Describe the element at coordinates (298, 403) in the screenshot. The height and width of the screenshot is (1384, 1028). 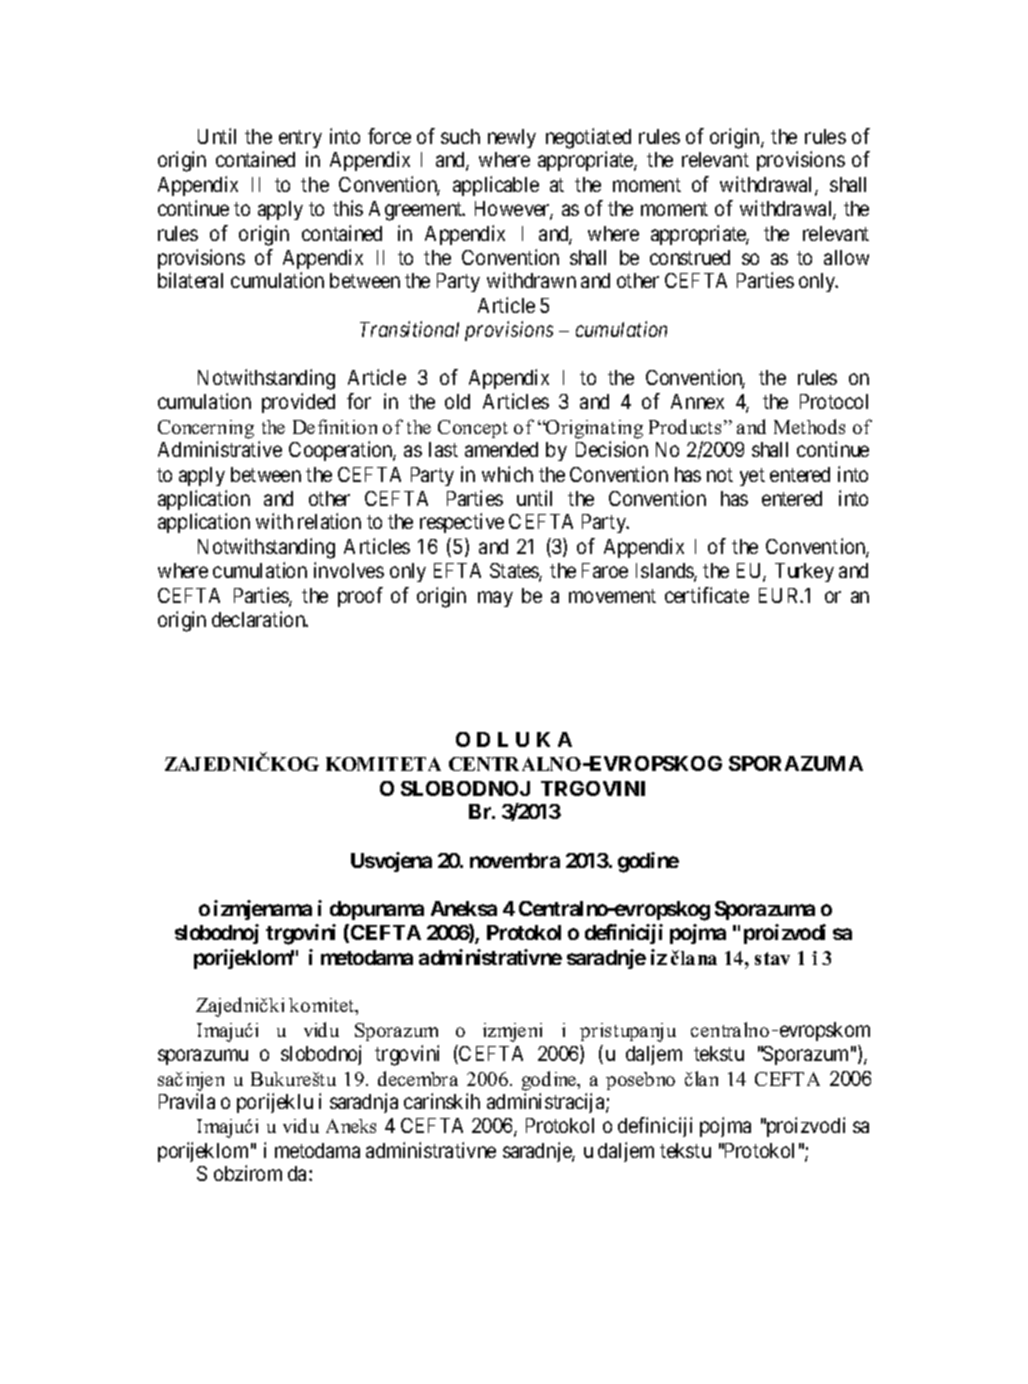
I see `provided` at that location.
